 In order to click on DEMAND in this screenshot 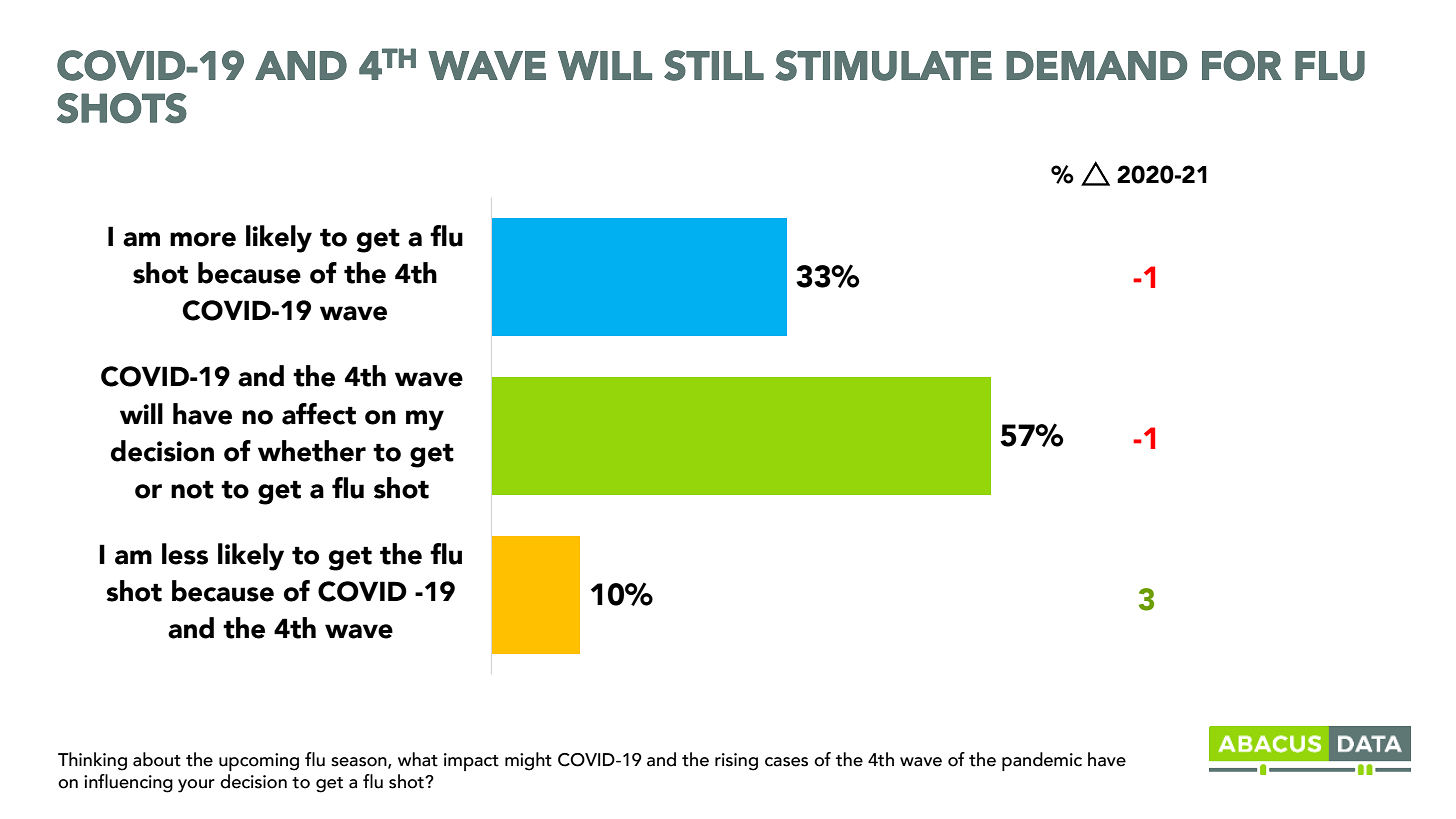, I will do `click(1096, 65)`.
